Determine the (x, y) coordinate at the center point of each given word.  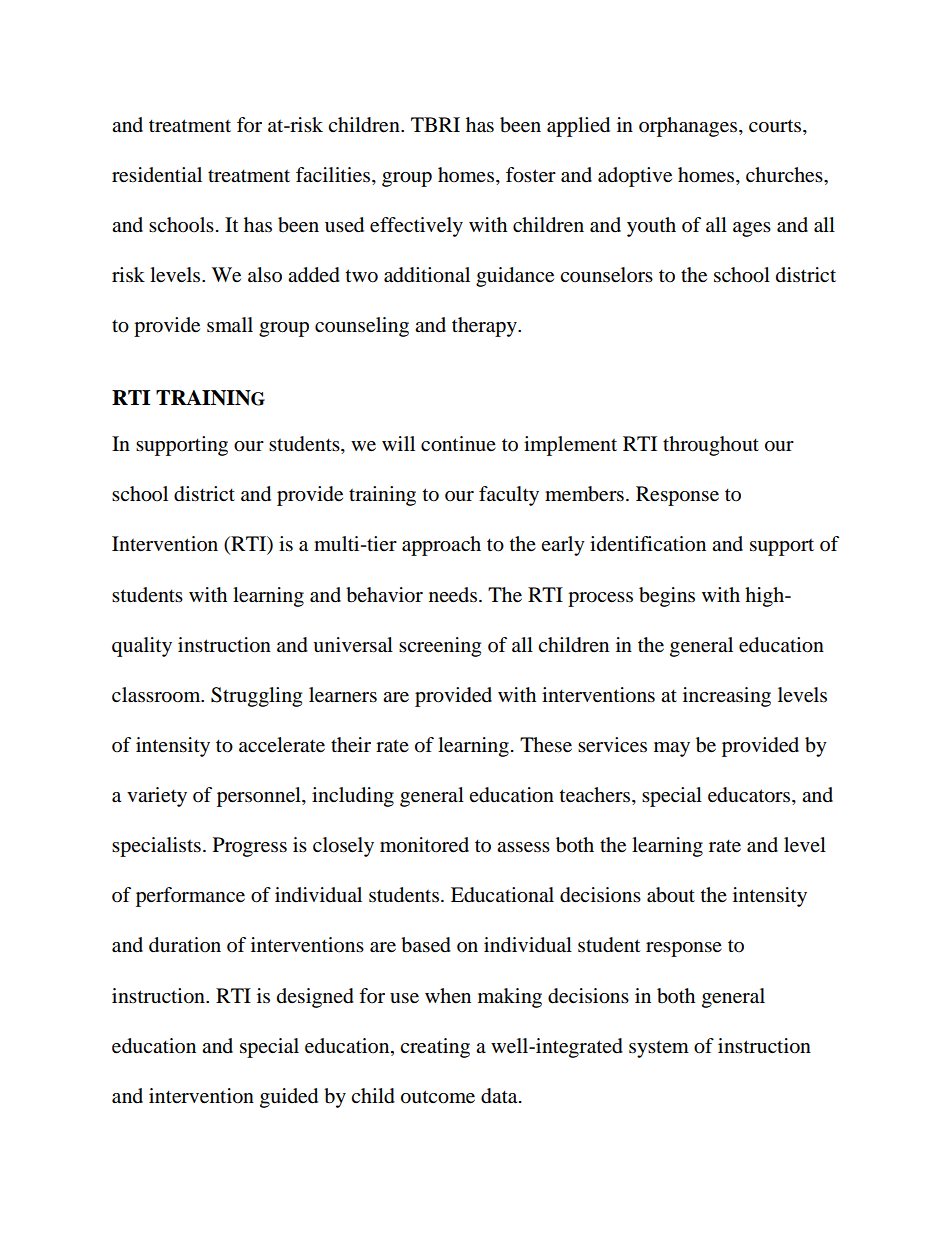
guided (289, 1098)
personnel (260, 797)
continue (458, 444)
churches (785, 175)
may (672, 749)
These (546, 745)
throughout (711, 446)
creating (435, 1048)
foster (531, 175)
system (659, 1049)
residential (157, 175)
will (398, 443)
